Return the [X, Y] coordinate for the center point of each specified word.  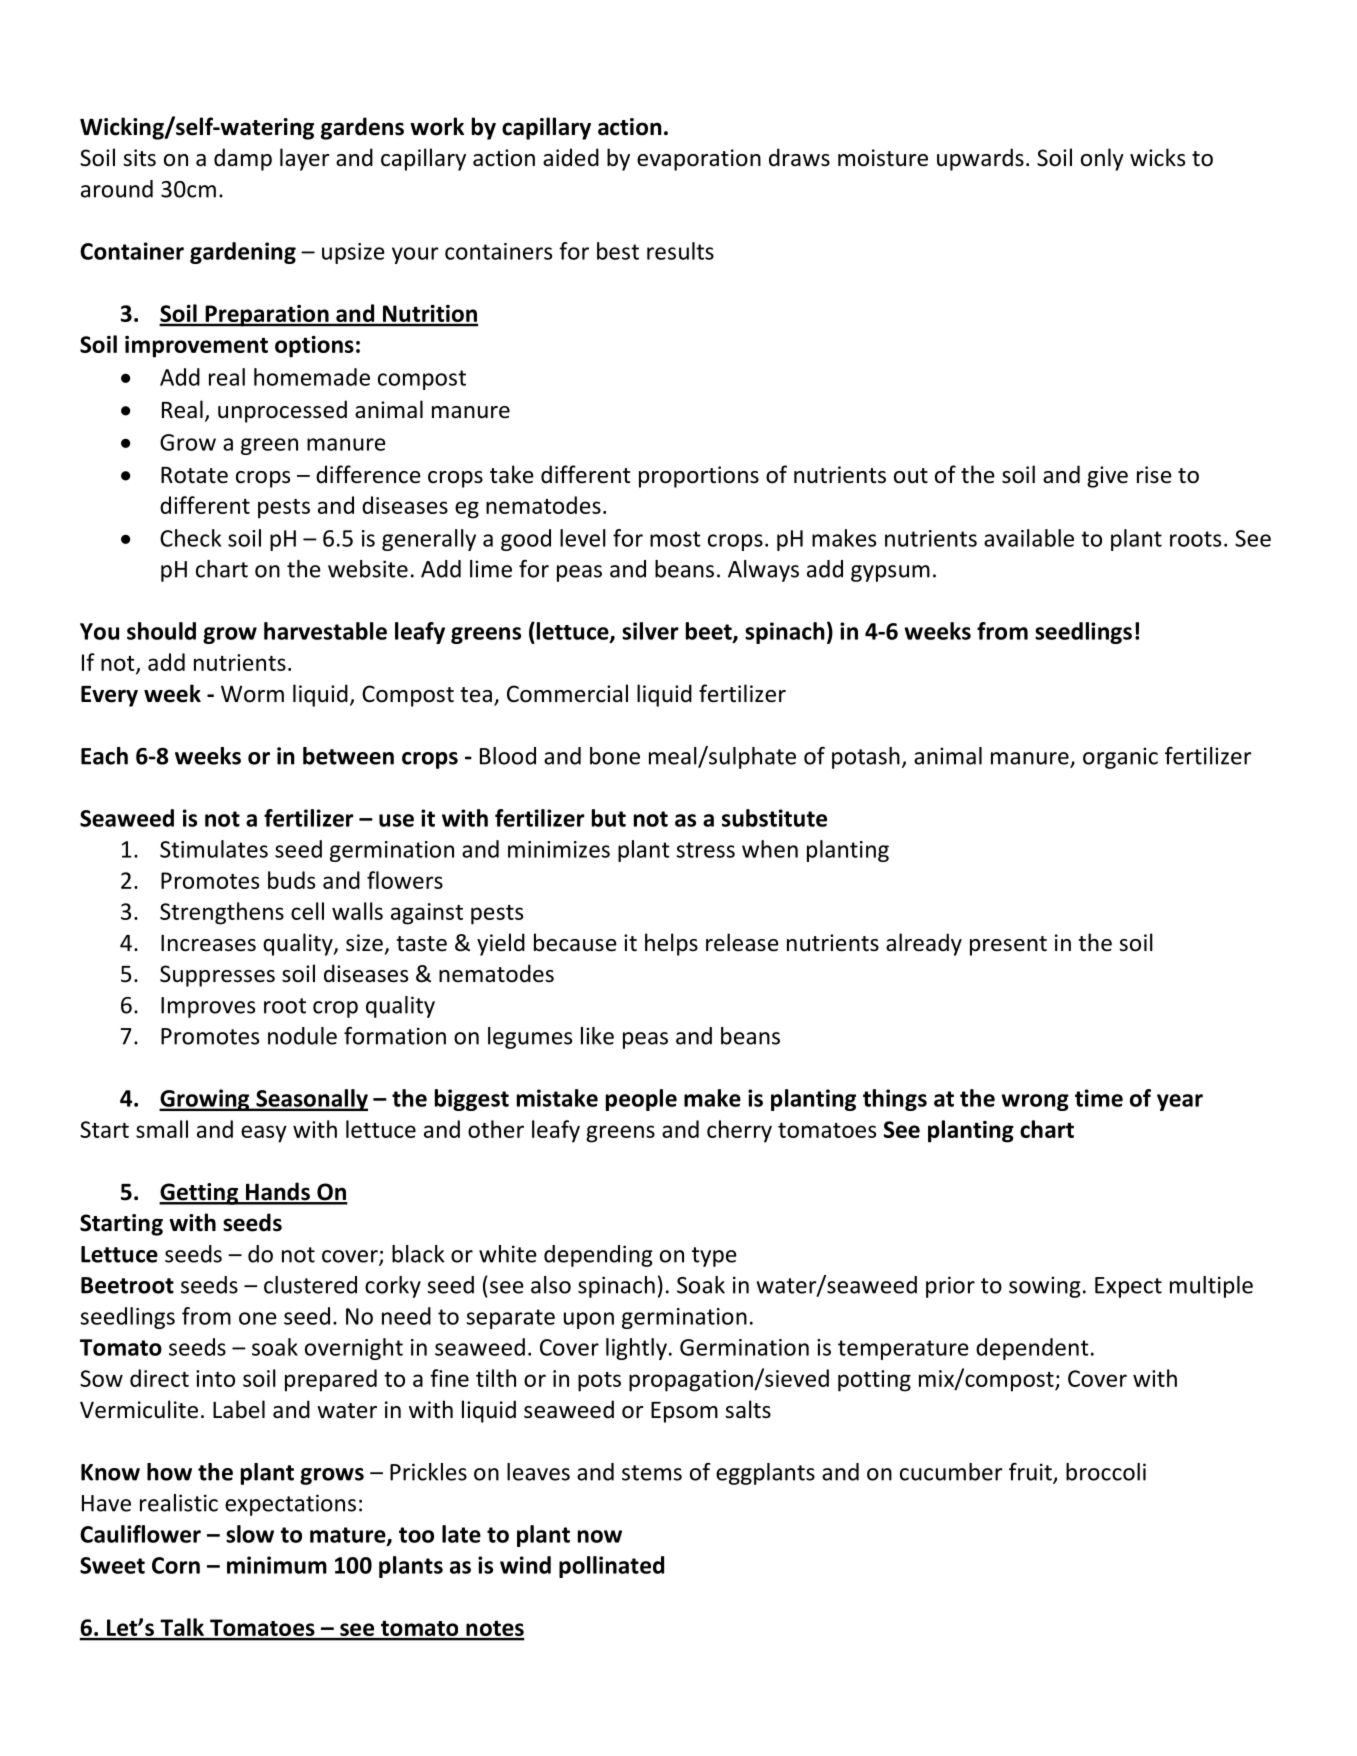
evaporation [699, 160]
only [1102, 159]
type [714, 1257]
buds [291, 880]
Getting [200, 1194]
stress [706, 850]
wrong [1035, 1102]
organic [1120, 758]
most [675, 539]
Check [190, 538]
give [1107, 477]
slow [250, 1534]
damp [243, 159]
